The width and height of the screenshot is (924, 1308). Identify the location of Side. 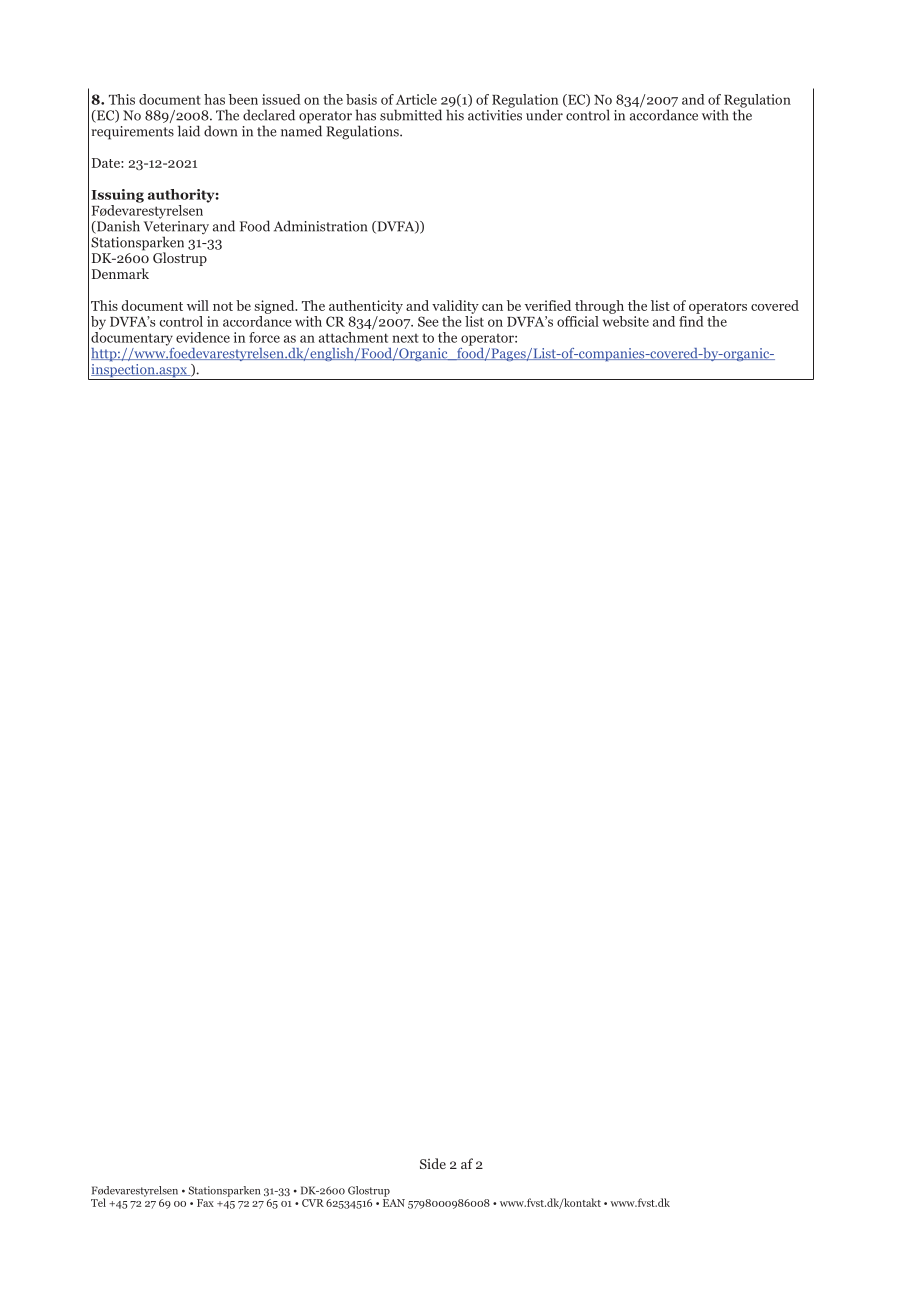
(433, 1163).
